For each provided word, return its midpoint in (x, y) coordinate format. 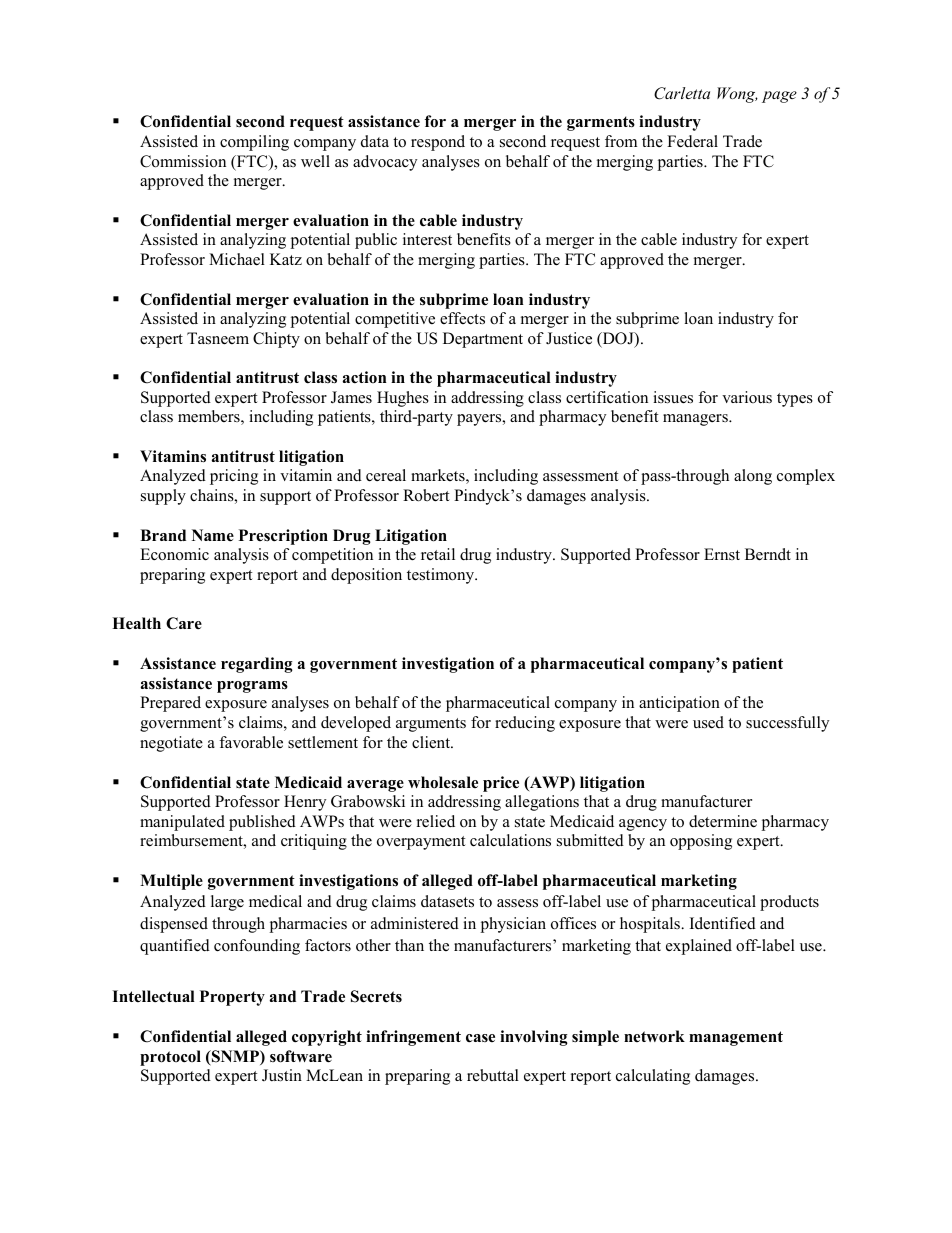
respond (438, 143)
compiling (254, 143)
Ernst (722, 554)
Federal (692, 141)
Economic (174, 554)
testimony (442, 576)
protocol (170, 1058)
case (480, 1038)
